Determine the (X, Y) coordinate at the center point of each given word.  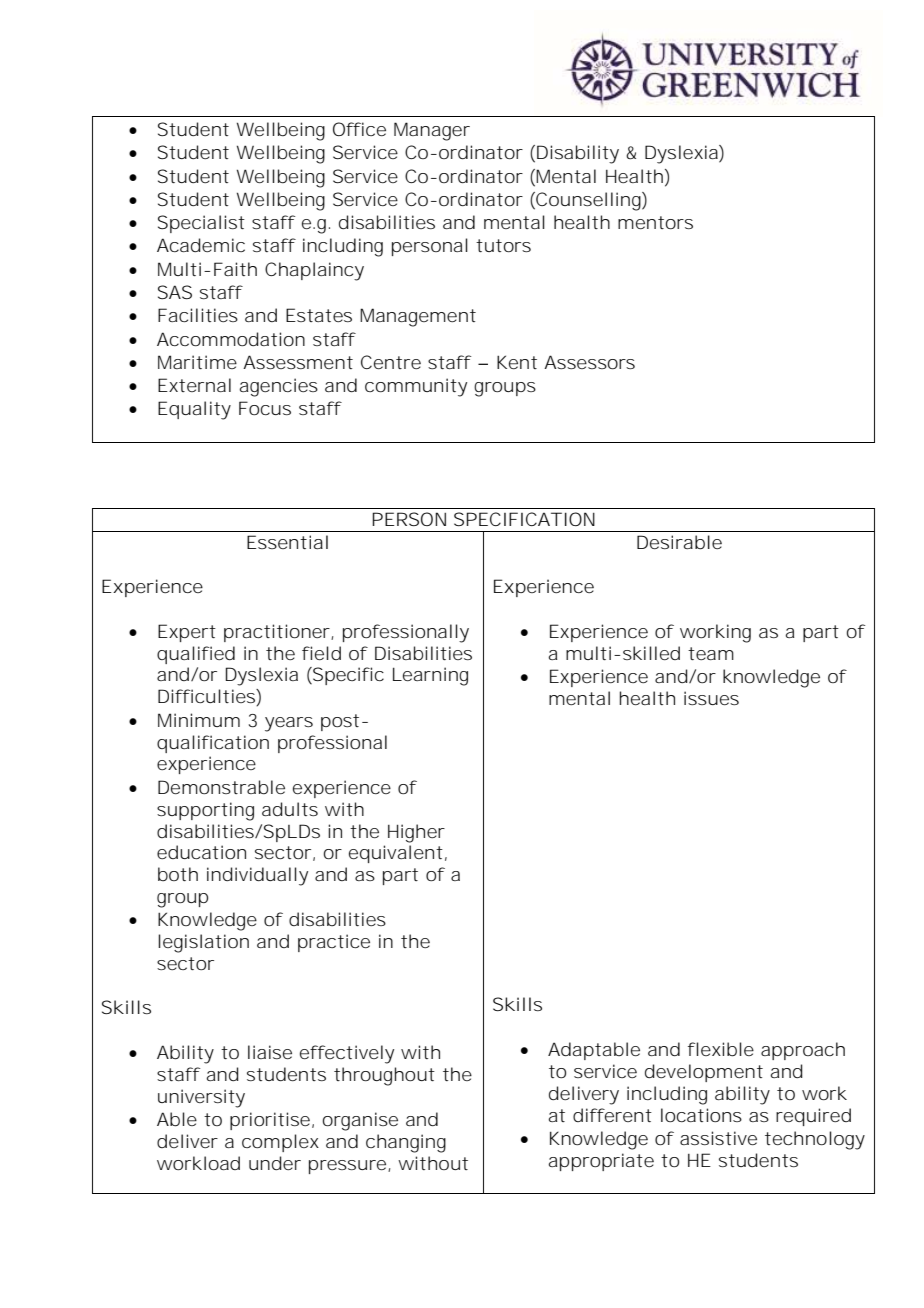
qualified (196, 655)
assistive (718, 1138)
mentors (655, 222)
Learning (430, 676)
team (711, 653)
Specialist (201, 224)
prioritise (270, 1121)
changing (406, 1143)
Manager (432, 131)
